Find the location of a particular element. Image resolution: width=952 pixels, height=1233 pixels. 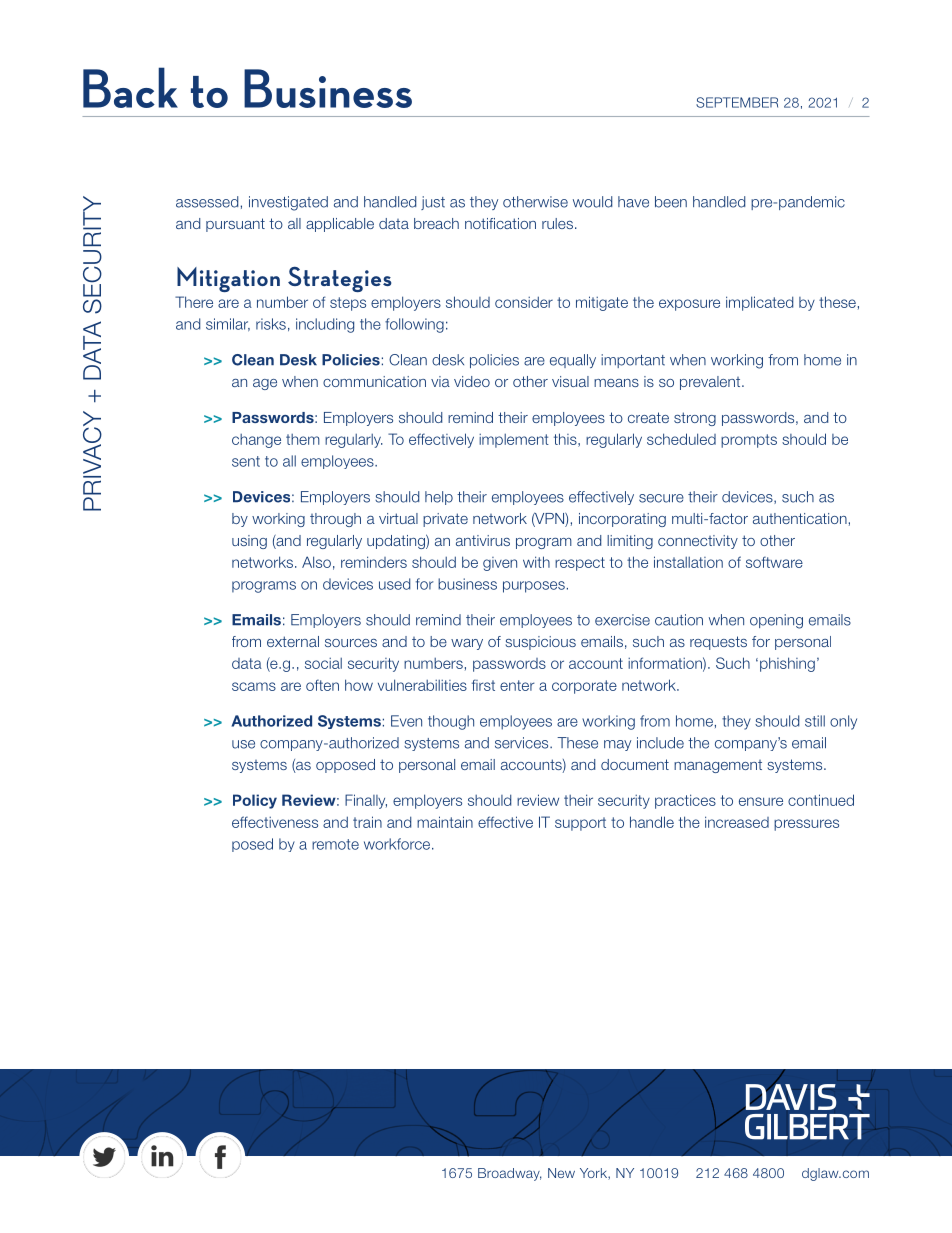

Back is located at coordinates (130, 87).
